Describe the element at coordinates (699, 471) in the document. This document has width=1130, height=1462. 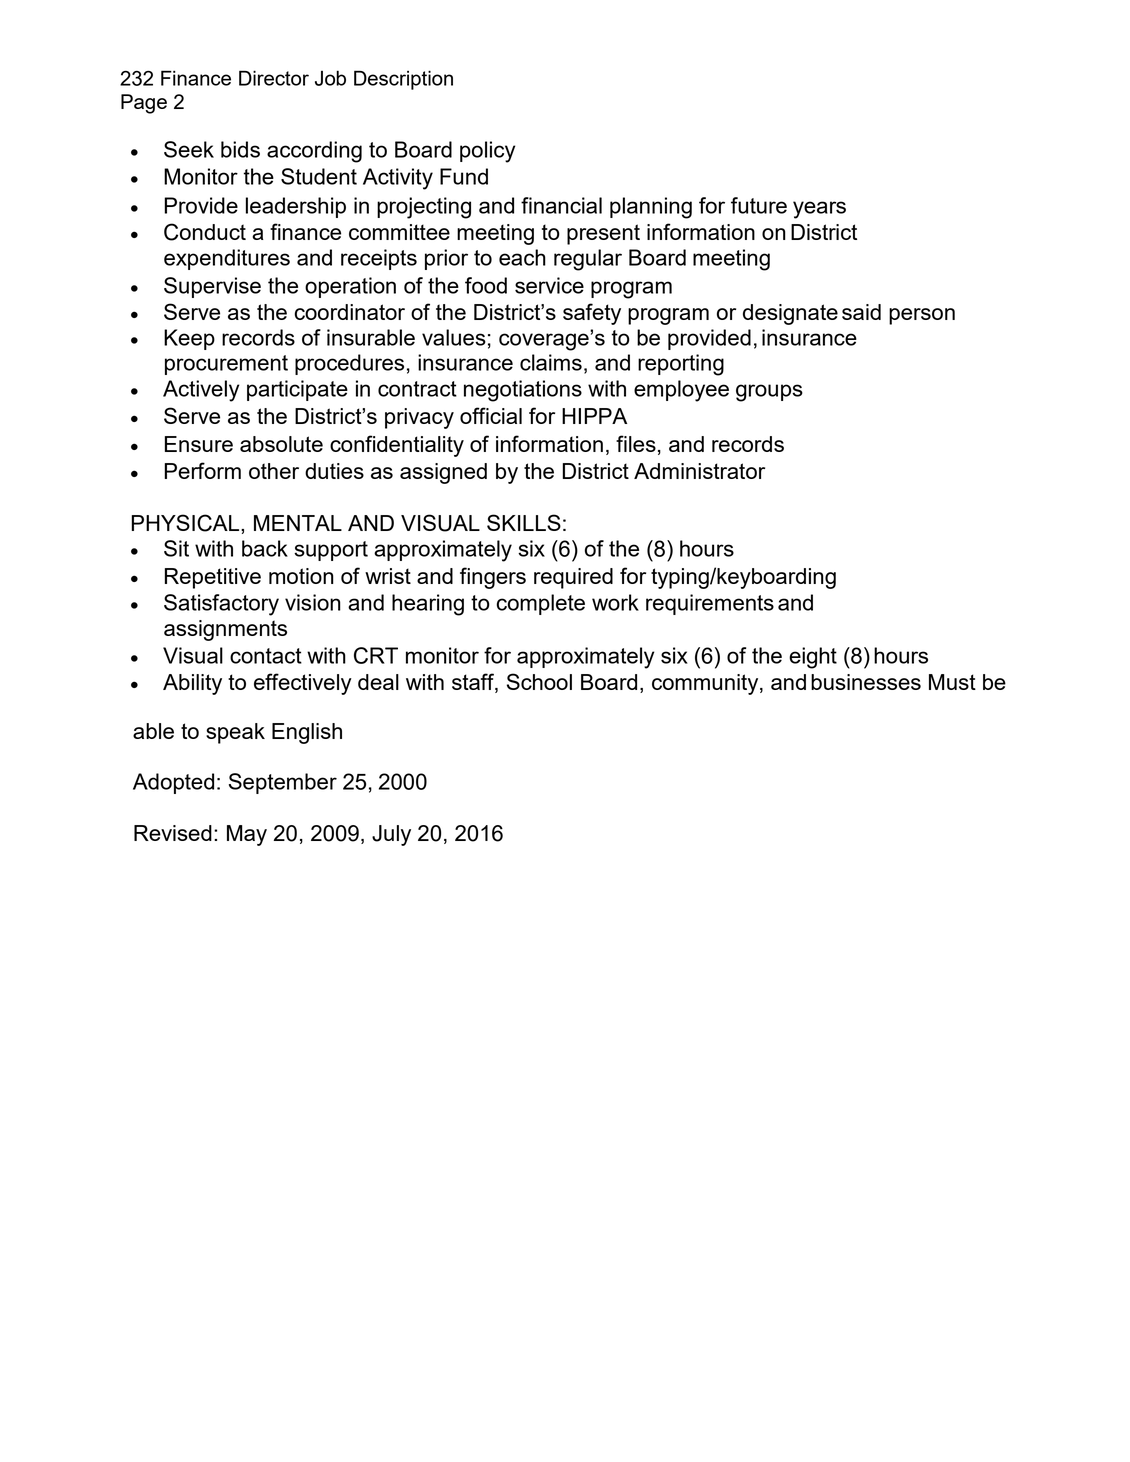
I see `Administrator` at that location.
